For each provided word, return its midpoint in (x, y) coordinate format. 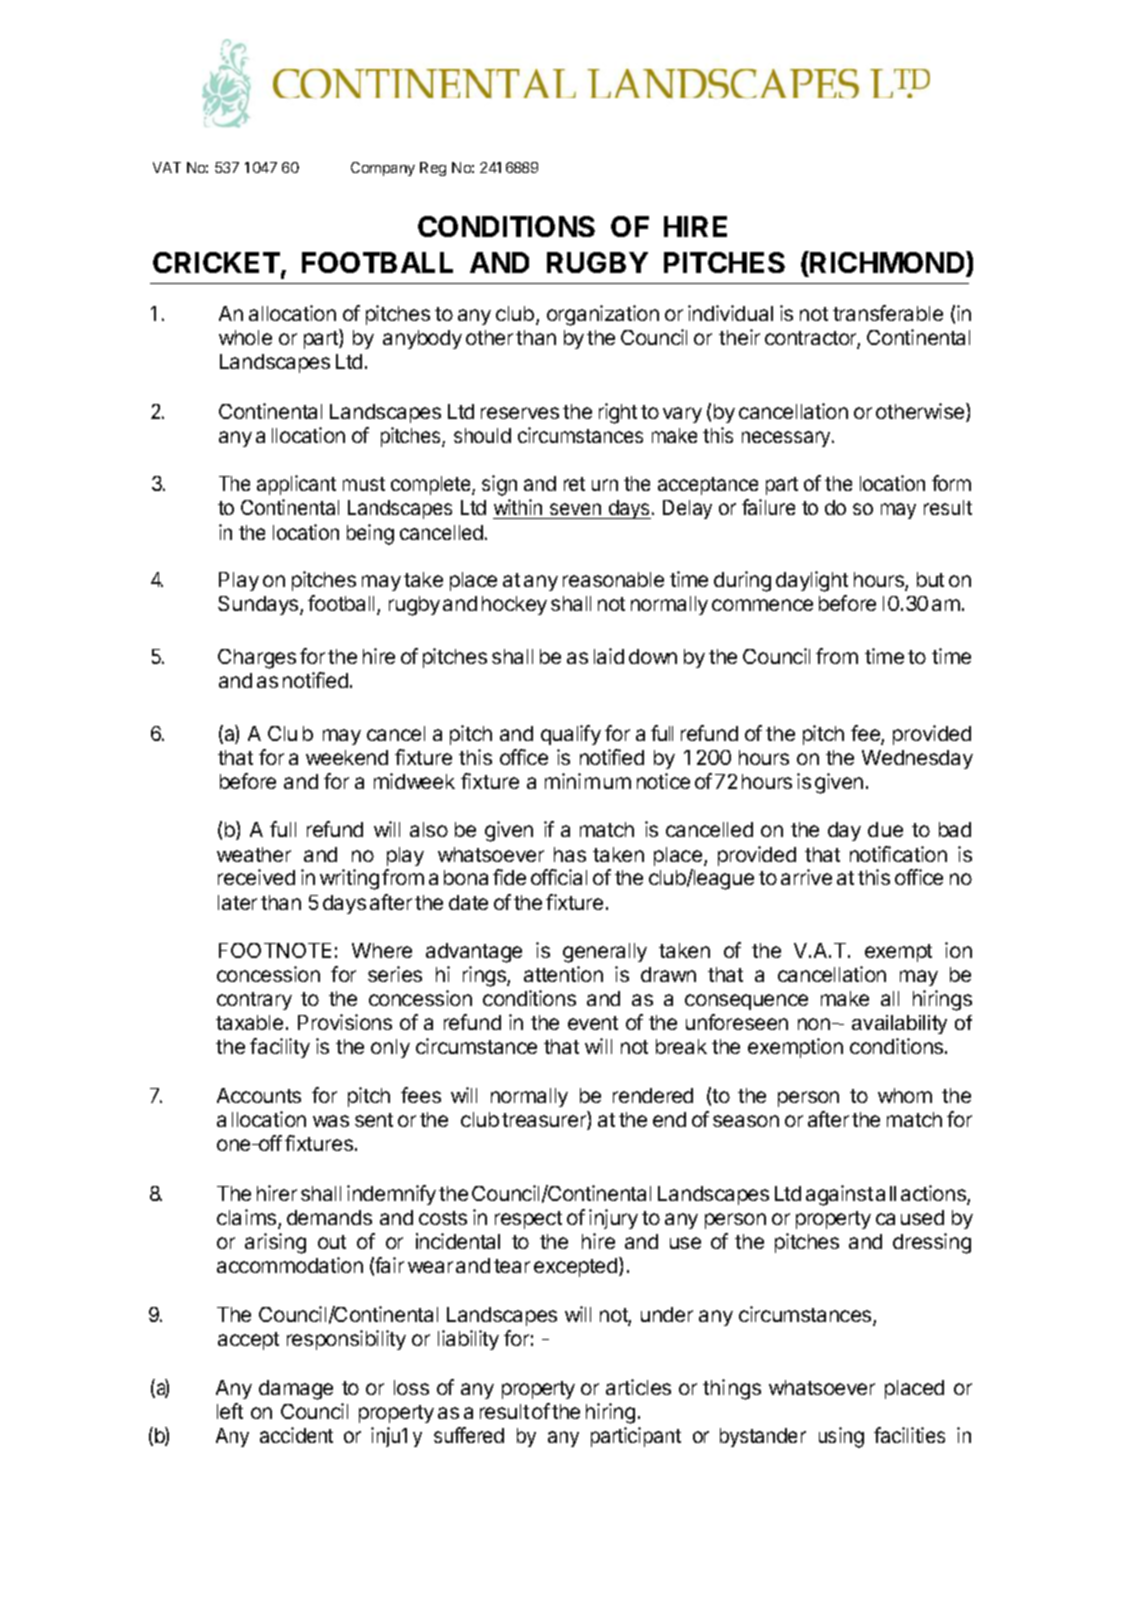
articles (638, 1387)
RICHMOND (888, 263)
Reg (433, 169)
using (841, 1437)
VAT (167, 167)
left (230, 1411)
